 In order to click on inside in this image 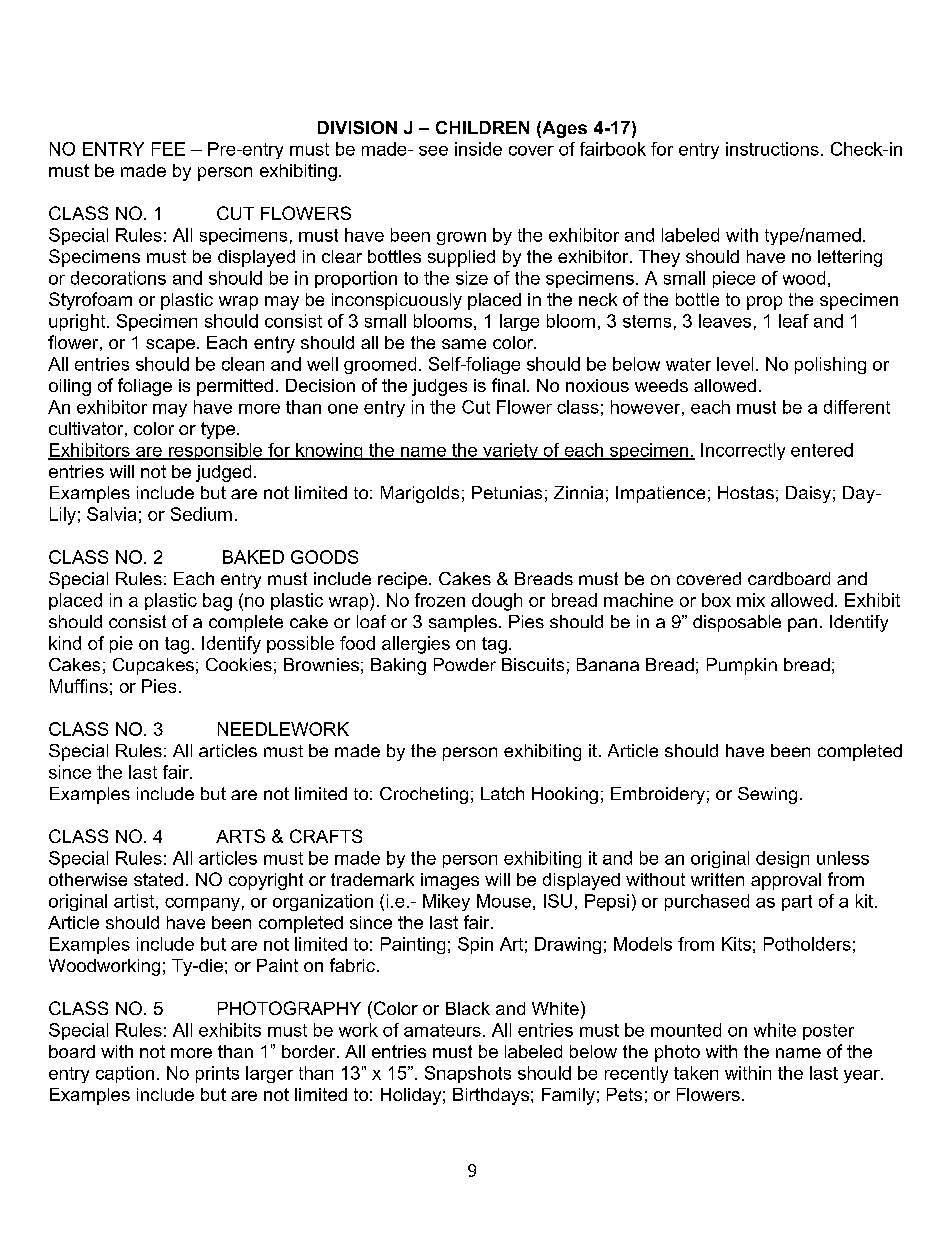, I will do `click(478, 149)`.
